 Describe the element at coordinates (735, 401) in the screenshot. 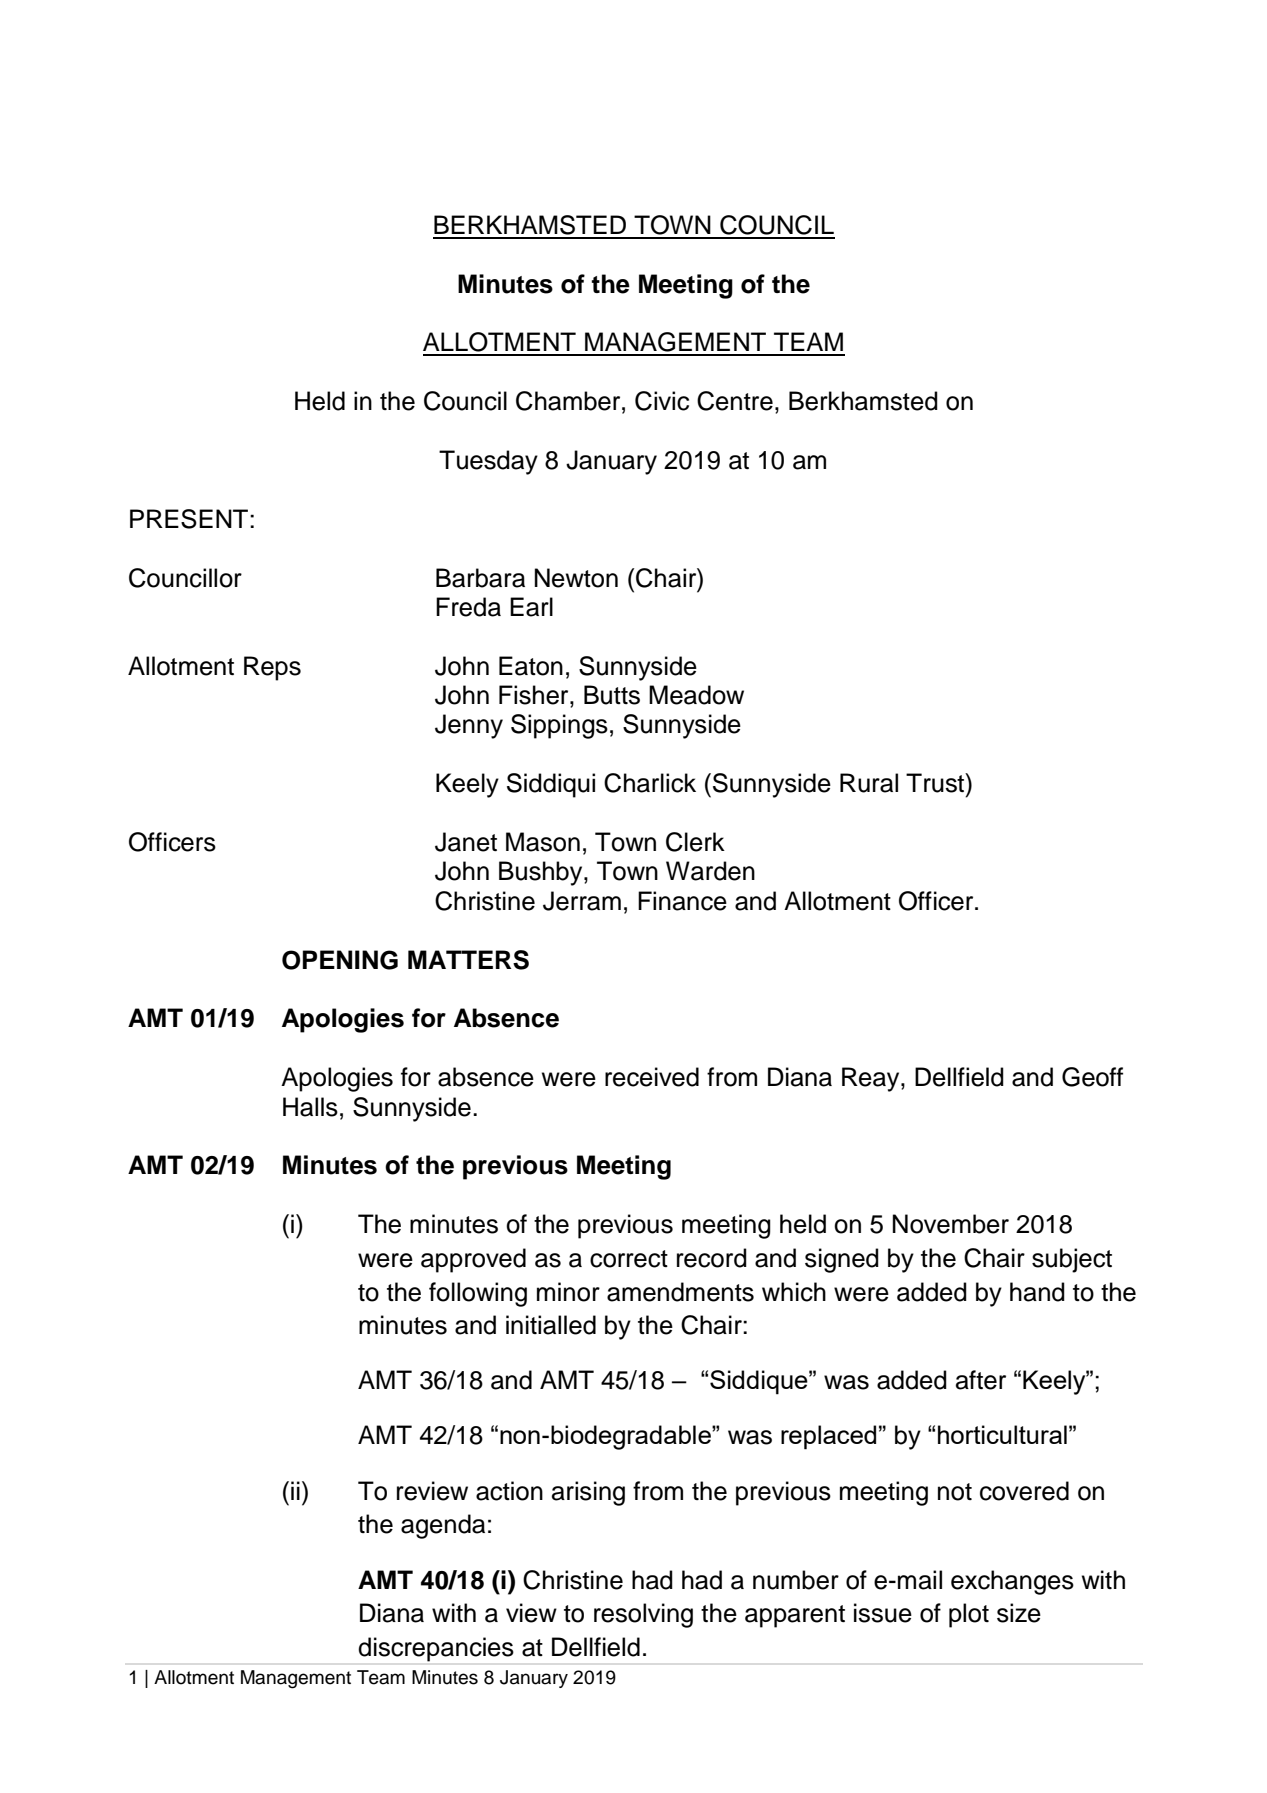

I see `Centre` at that location.
